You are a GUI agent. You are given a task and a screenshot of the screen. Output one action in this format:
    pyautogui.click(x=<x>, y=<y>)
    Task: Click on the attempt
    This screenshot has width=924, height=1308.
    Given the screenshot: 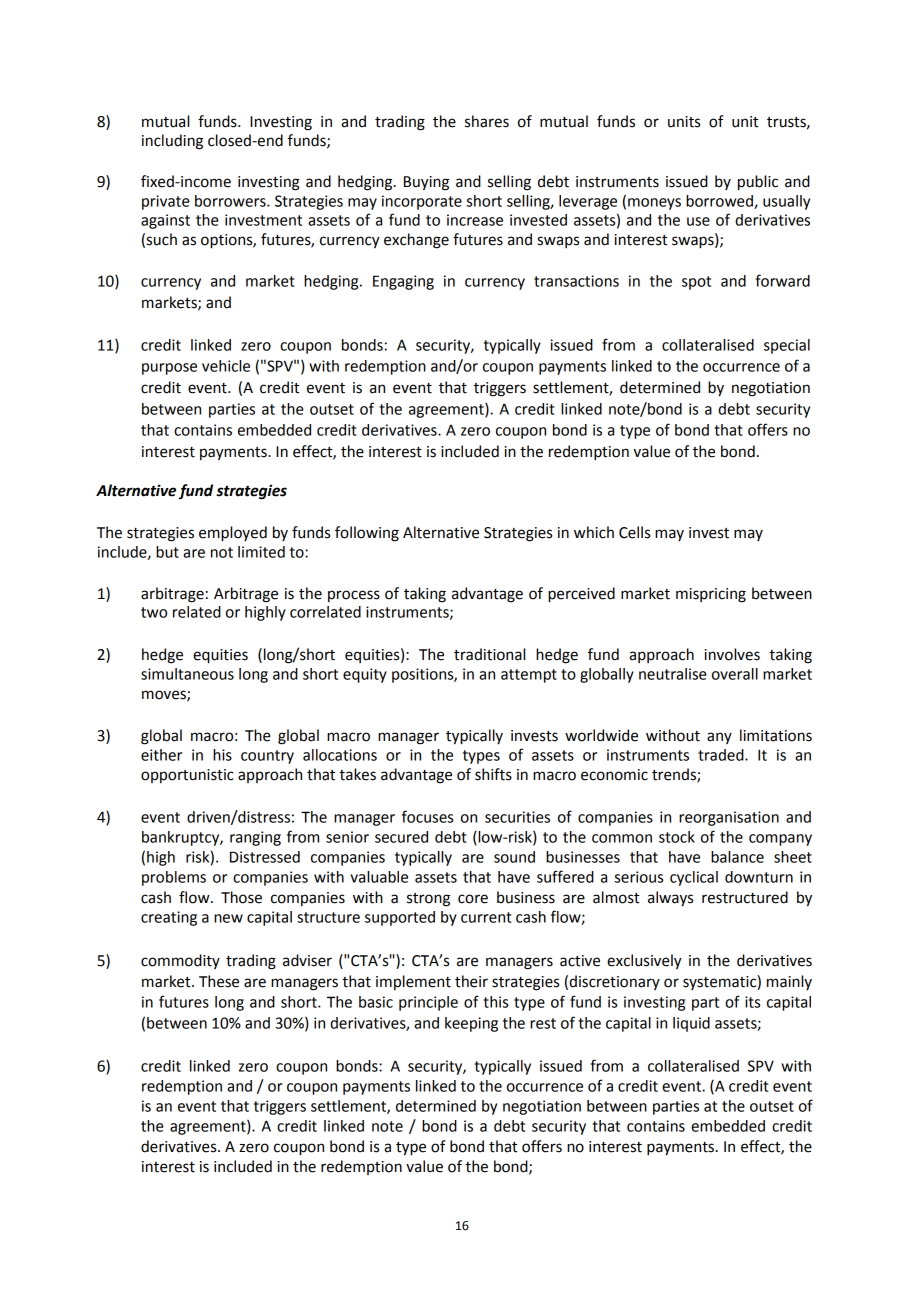 What is the action you would take?
    pyautogui.click(x=529, y=676)
